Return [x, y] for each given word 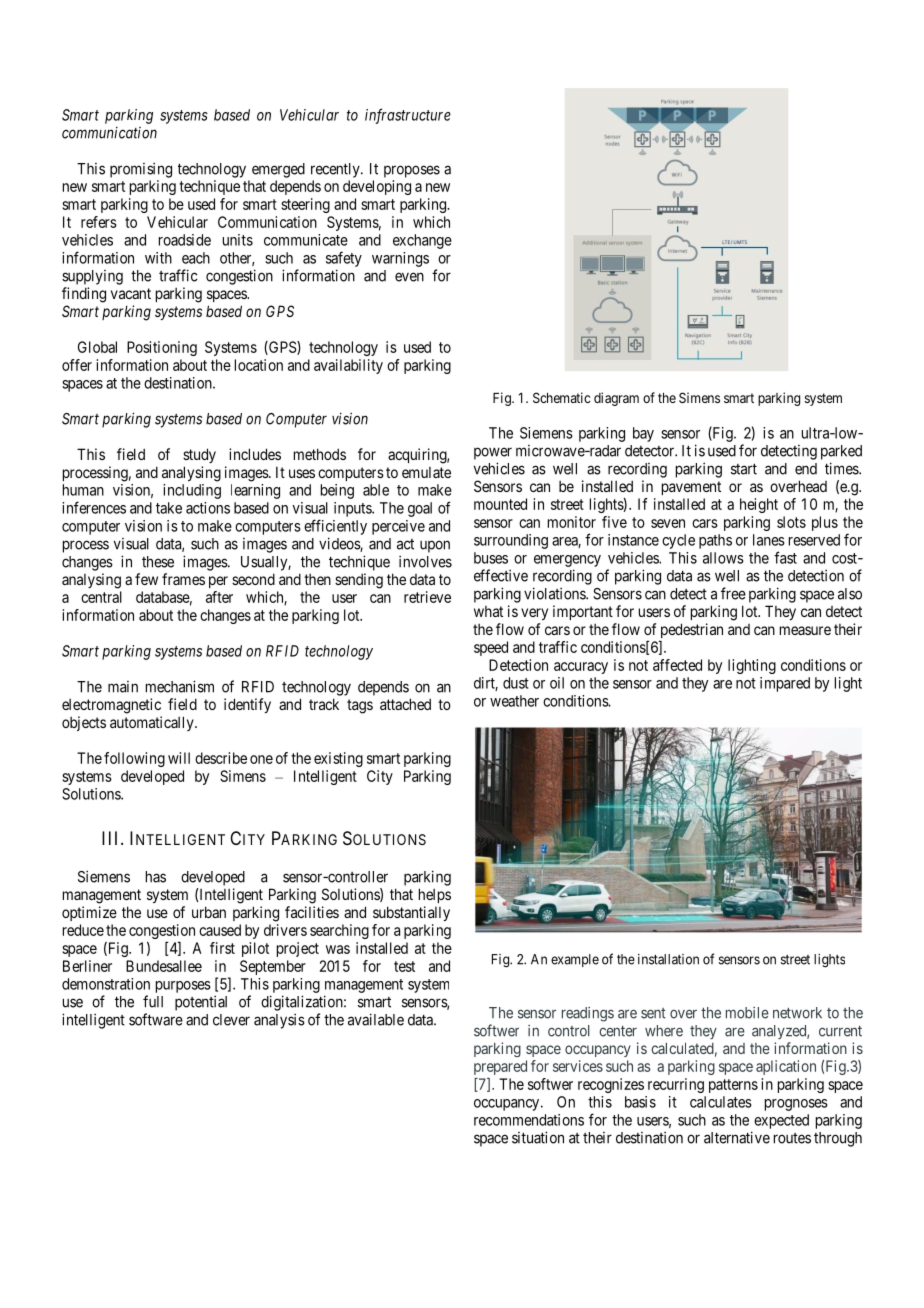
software [156, 1019]
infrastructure [408, 116]
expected [781, 1121]
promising [141, 170]
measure [805, 630]
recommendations [529, 1120]
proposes [412, 171]
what [488, 611]
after [219, 597]
